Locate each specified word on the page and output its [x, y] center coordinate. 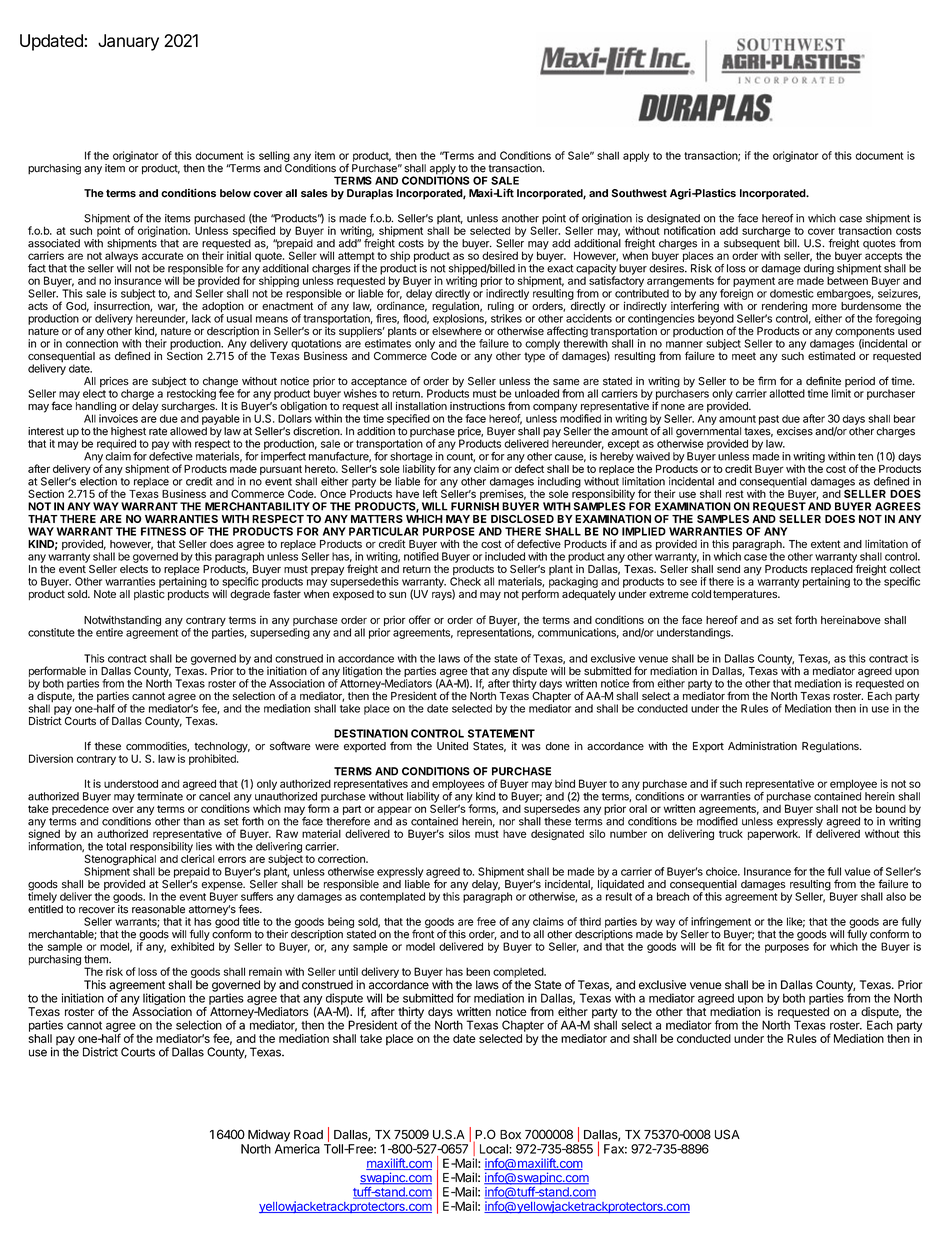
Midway [269, 1135]
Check [465, 580]
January [128, 42]
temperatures [746, 595]
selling [274, 156]
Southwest [639, 193]
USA [727, 1134]
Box [510, 1135]
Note [105, 594]
